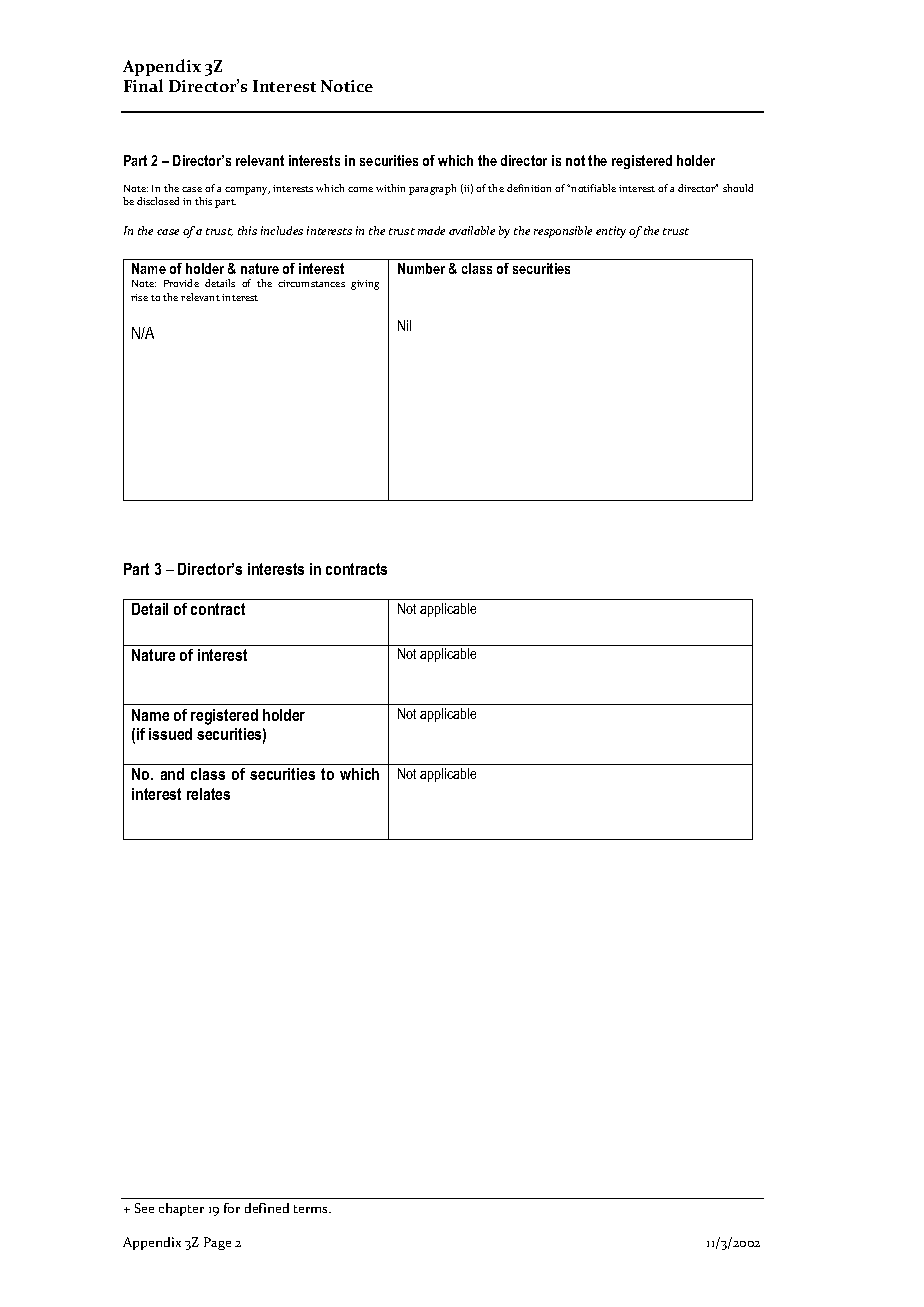 The width and height of the screenshot is (924, 1307). I want to click on terms, so click(312, 1209).
